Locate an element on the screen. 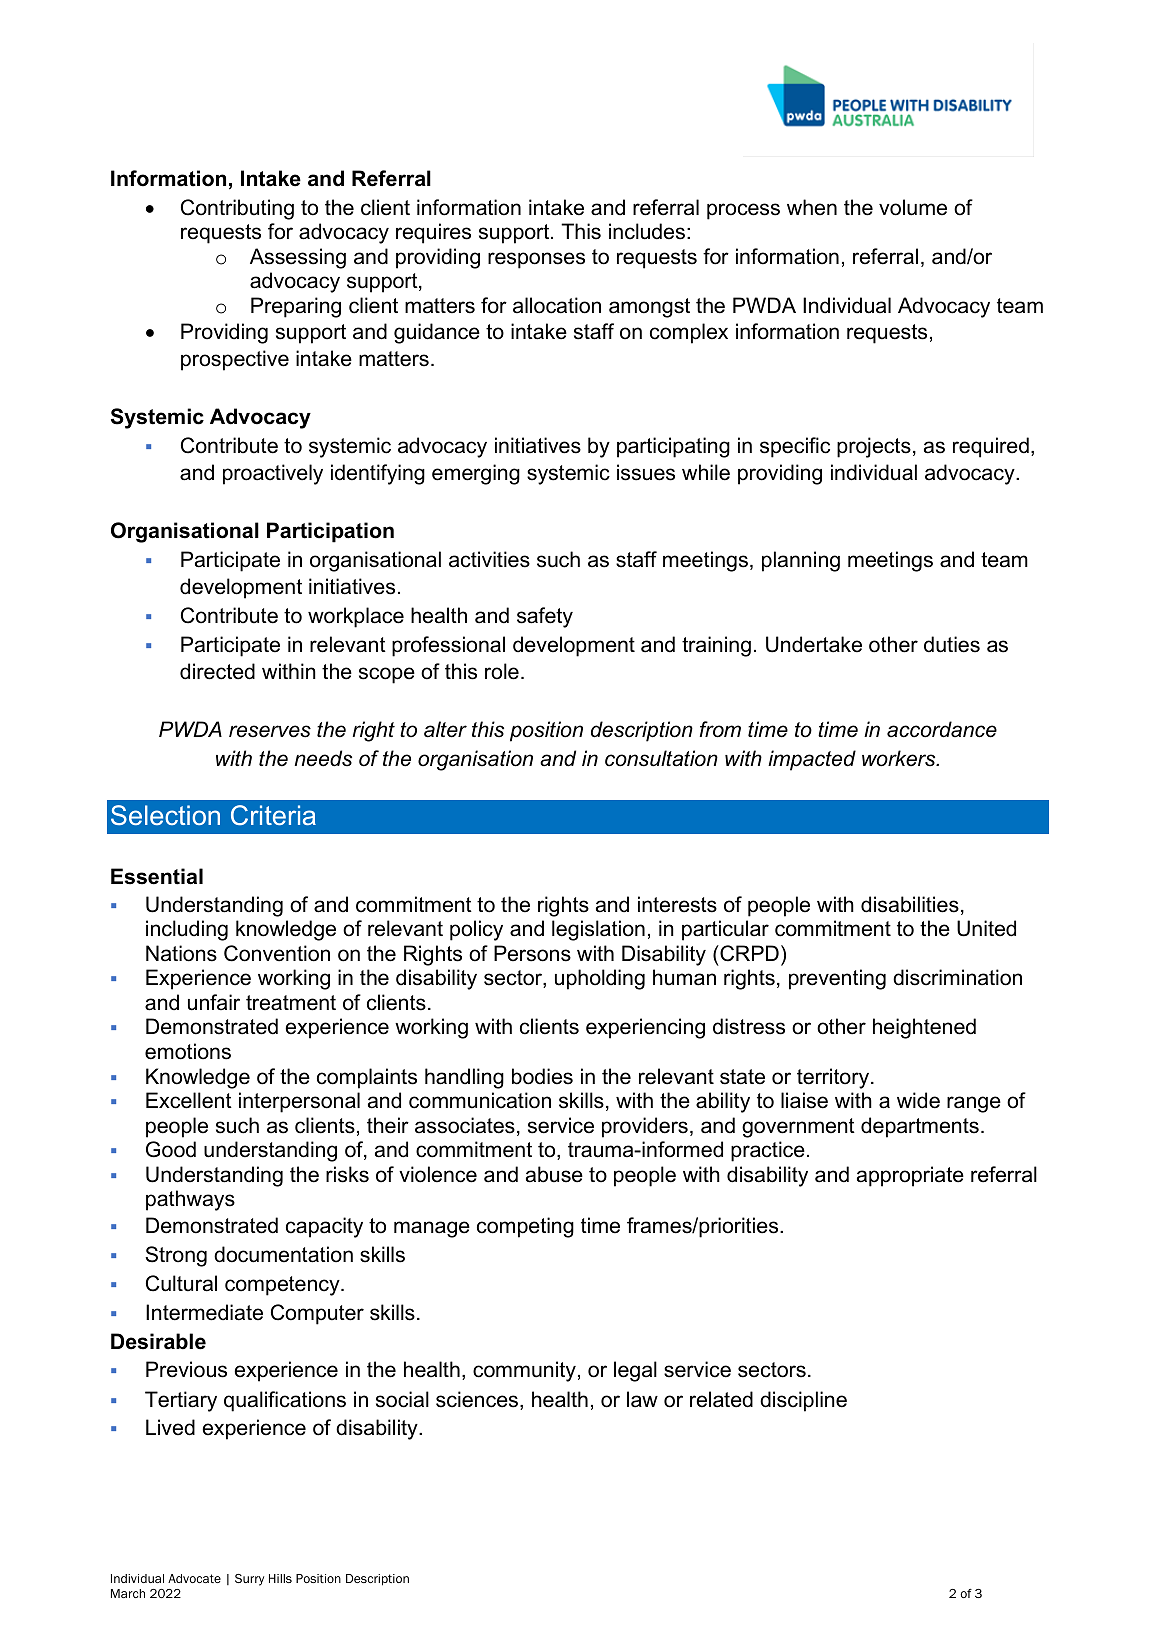 The height and width of the screenshot is (1635, 1156). Contributing is located at coordinates (237, 209).
